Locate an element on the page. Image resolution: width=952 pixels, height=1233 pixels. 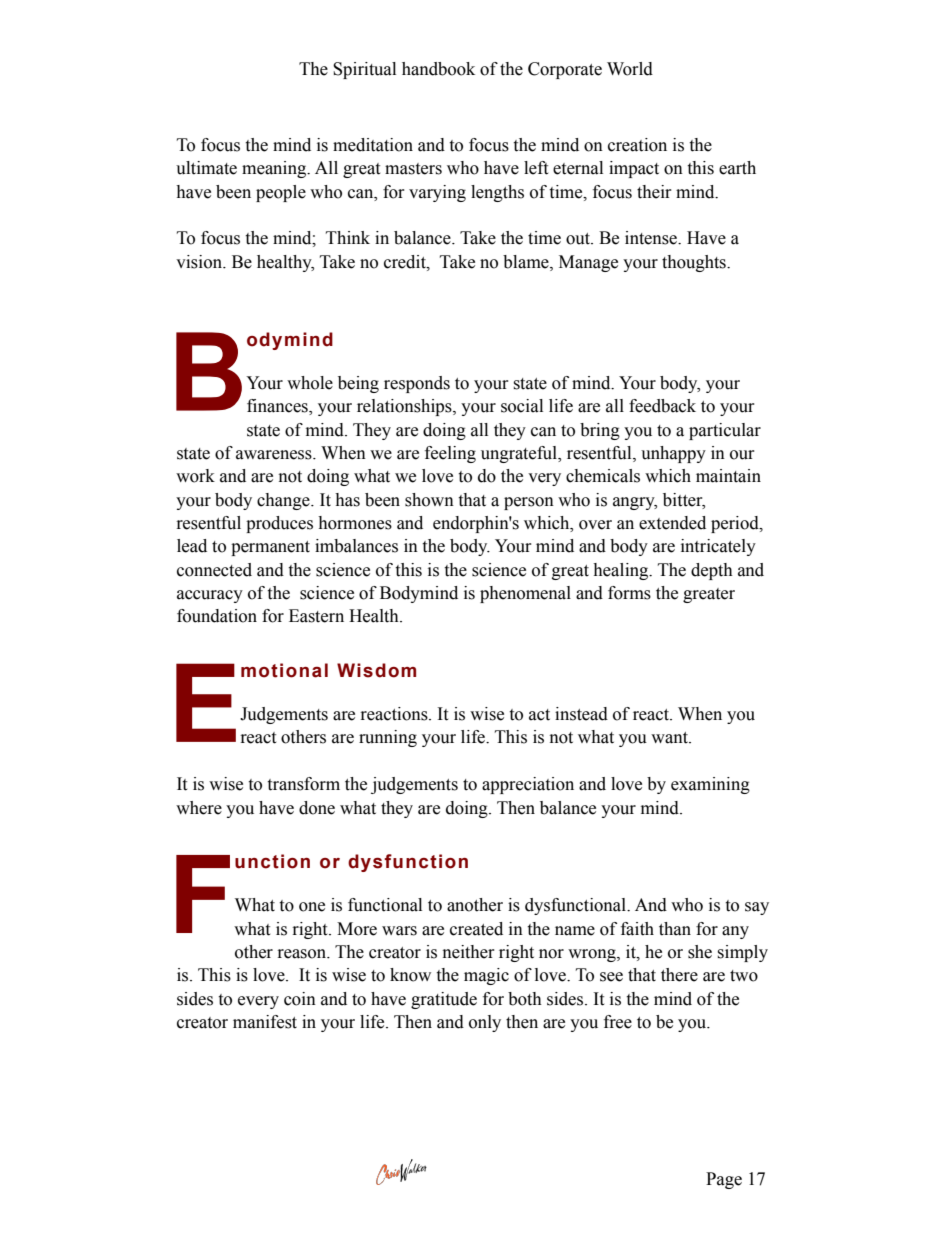
finances is located at coordinates (278, 407).
